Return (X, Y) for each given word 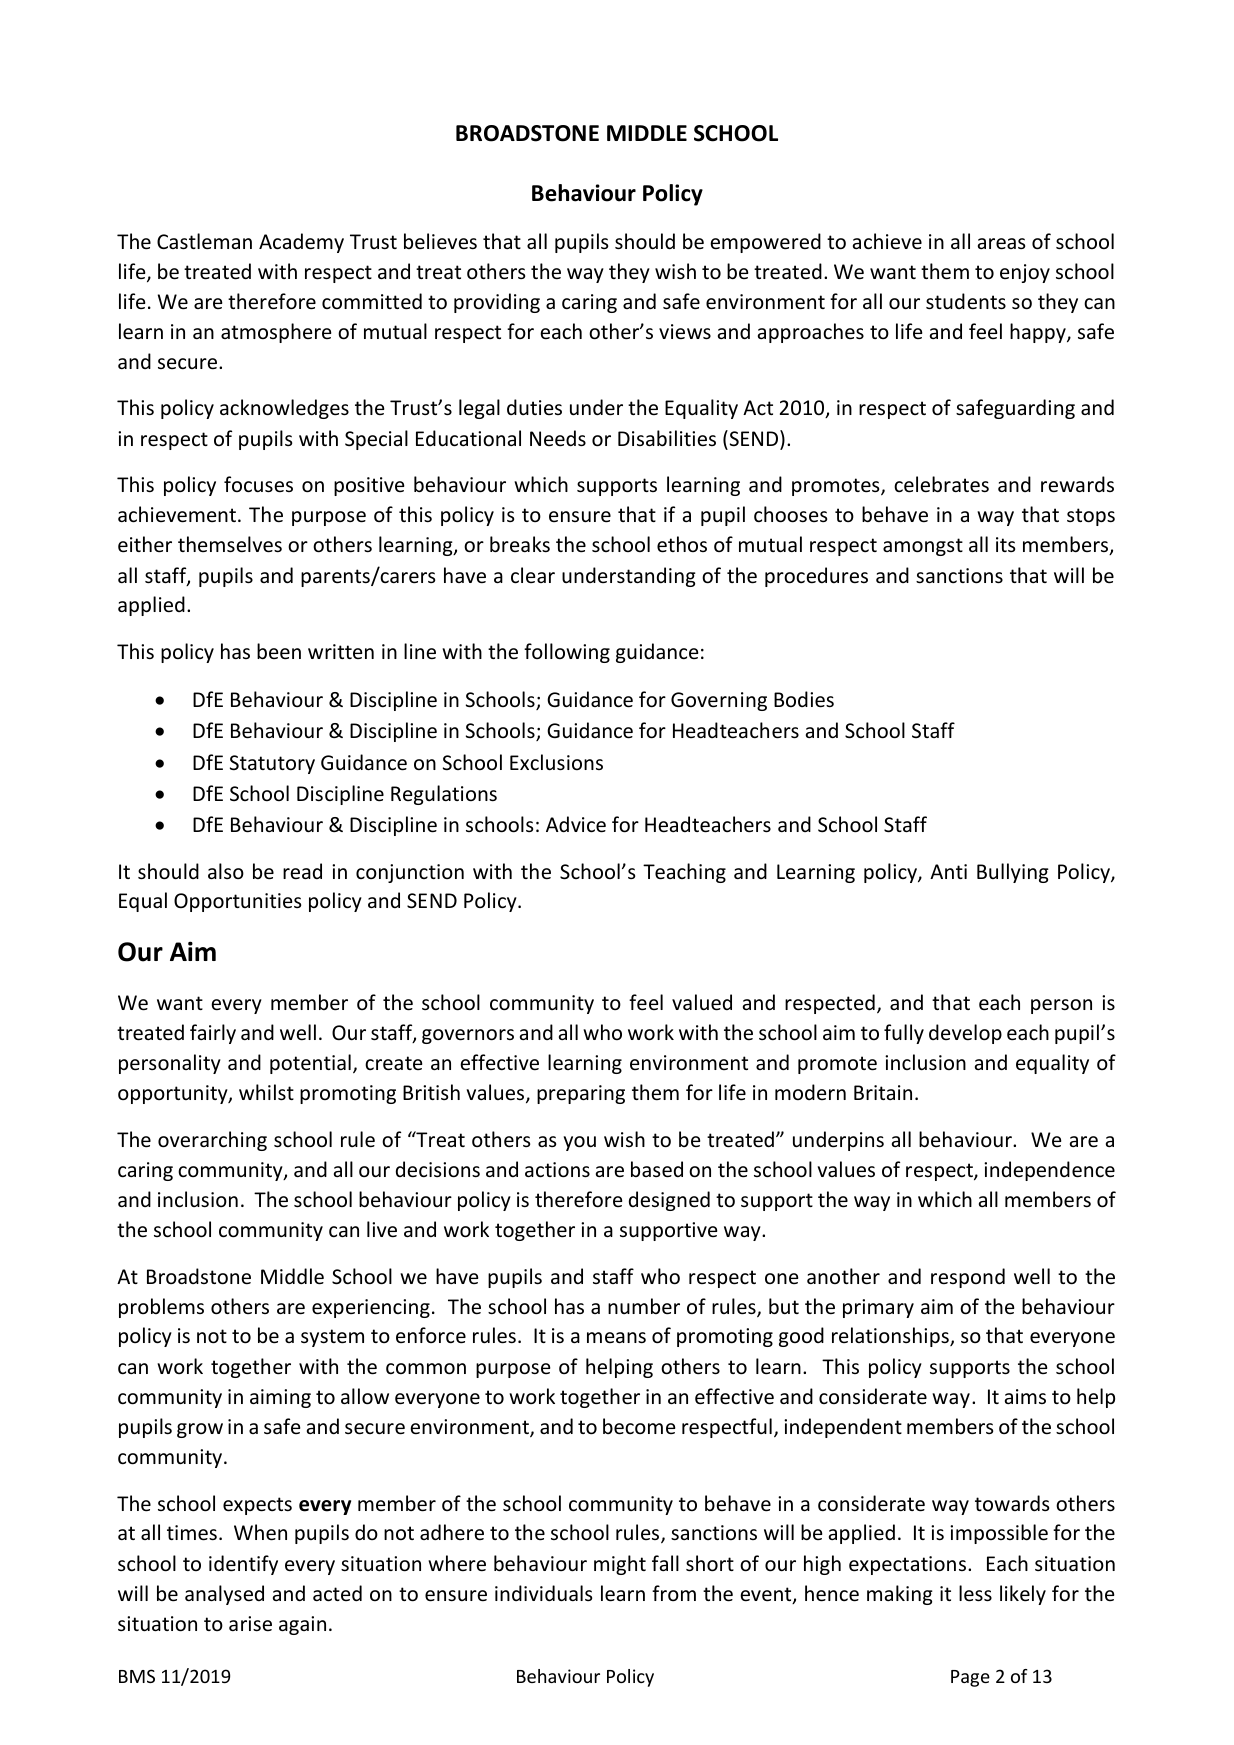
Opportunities (237, 902)
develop (965, 1034)
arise (250, 1624)
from (674, 1593)
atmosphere (276, 333)
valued (702, 1002)
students (966, 301)
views (685, 332)
